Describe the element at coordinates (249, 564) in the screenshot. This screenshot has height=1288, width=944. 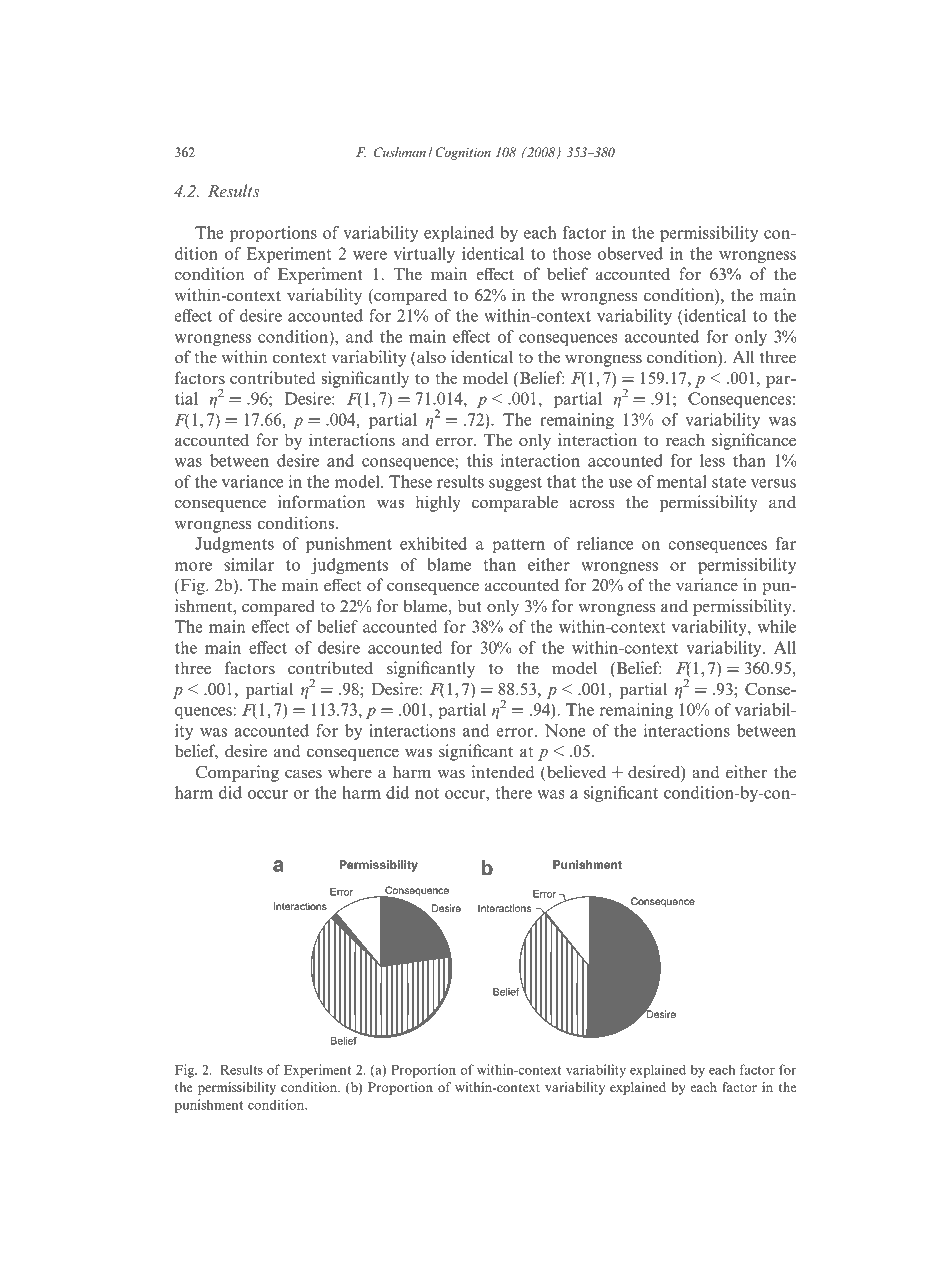
I see `similar` at that location.
